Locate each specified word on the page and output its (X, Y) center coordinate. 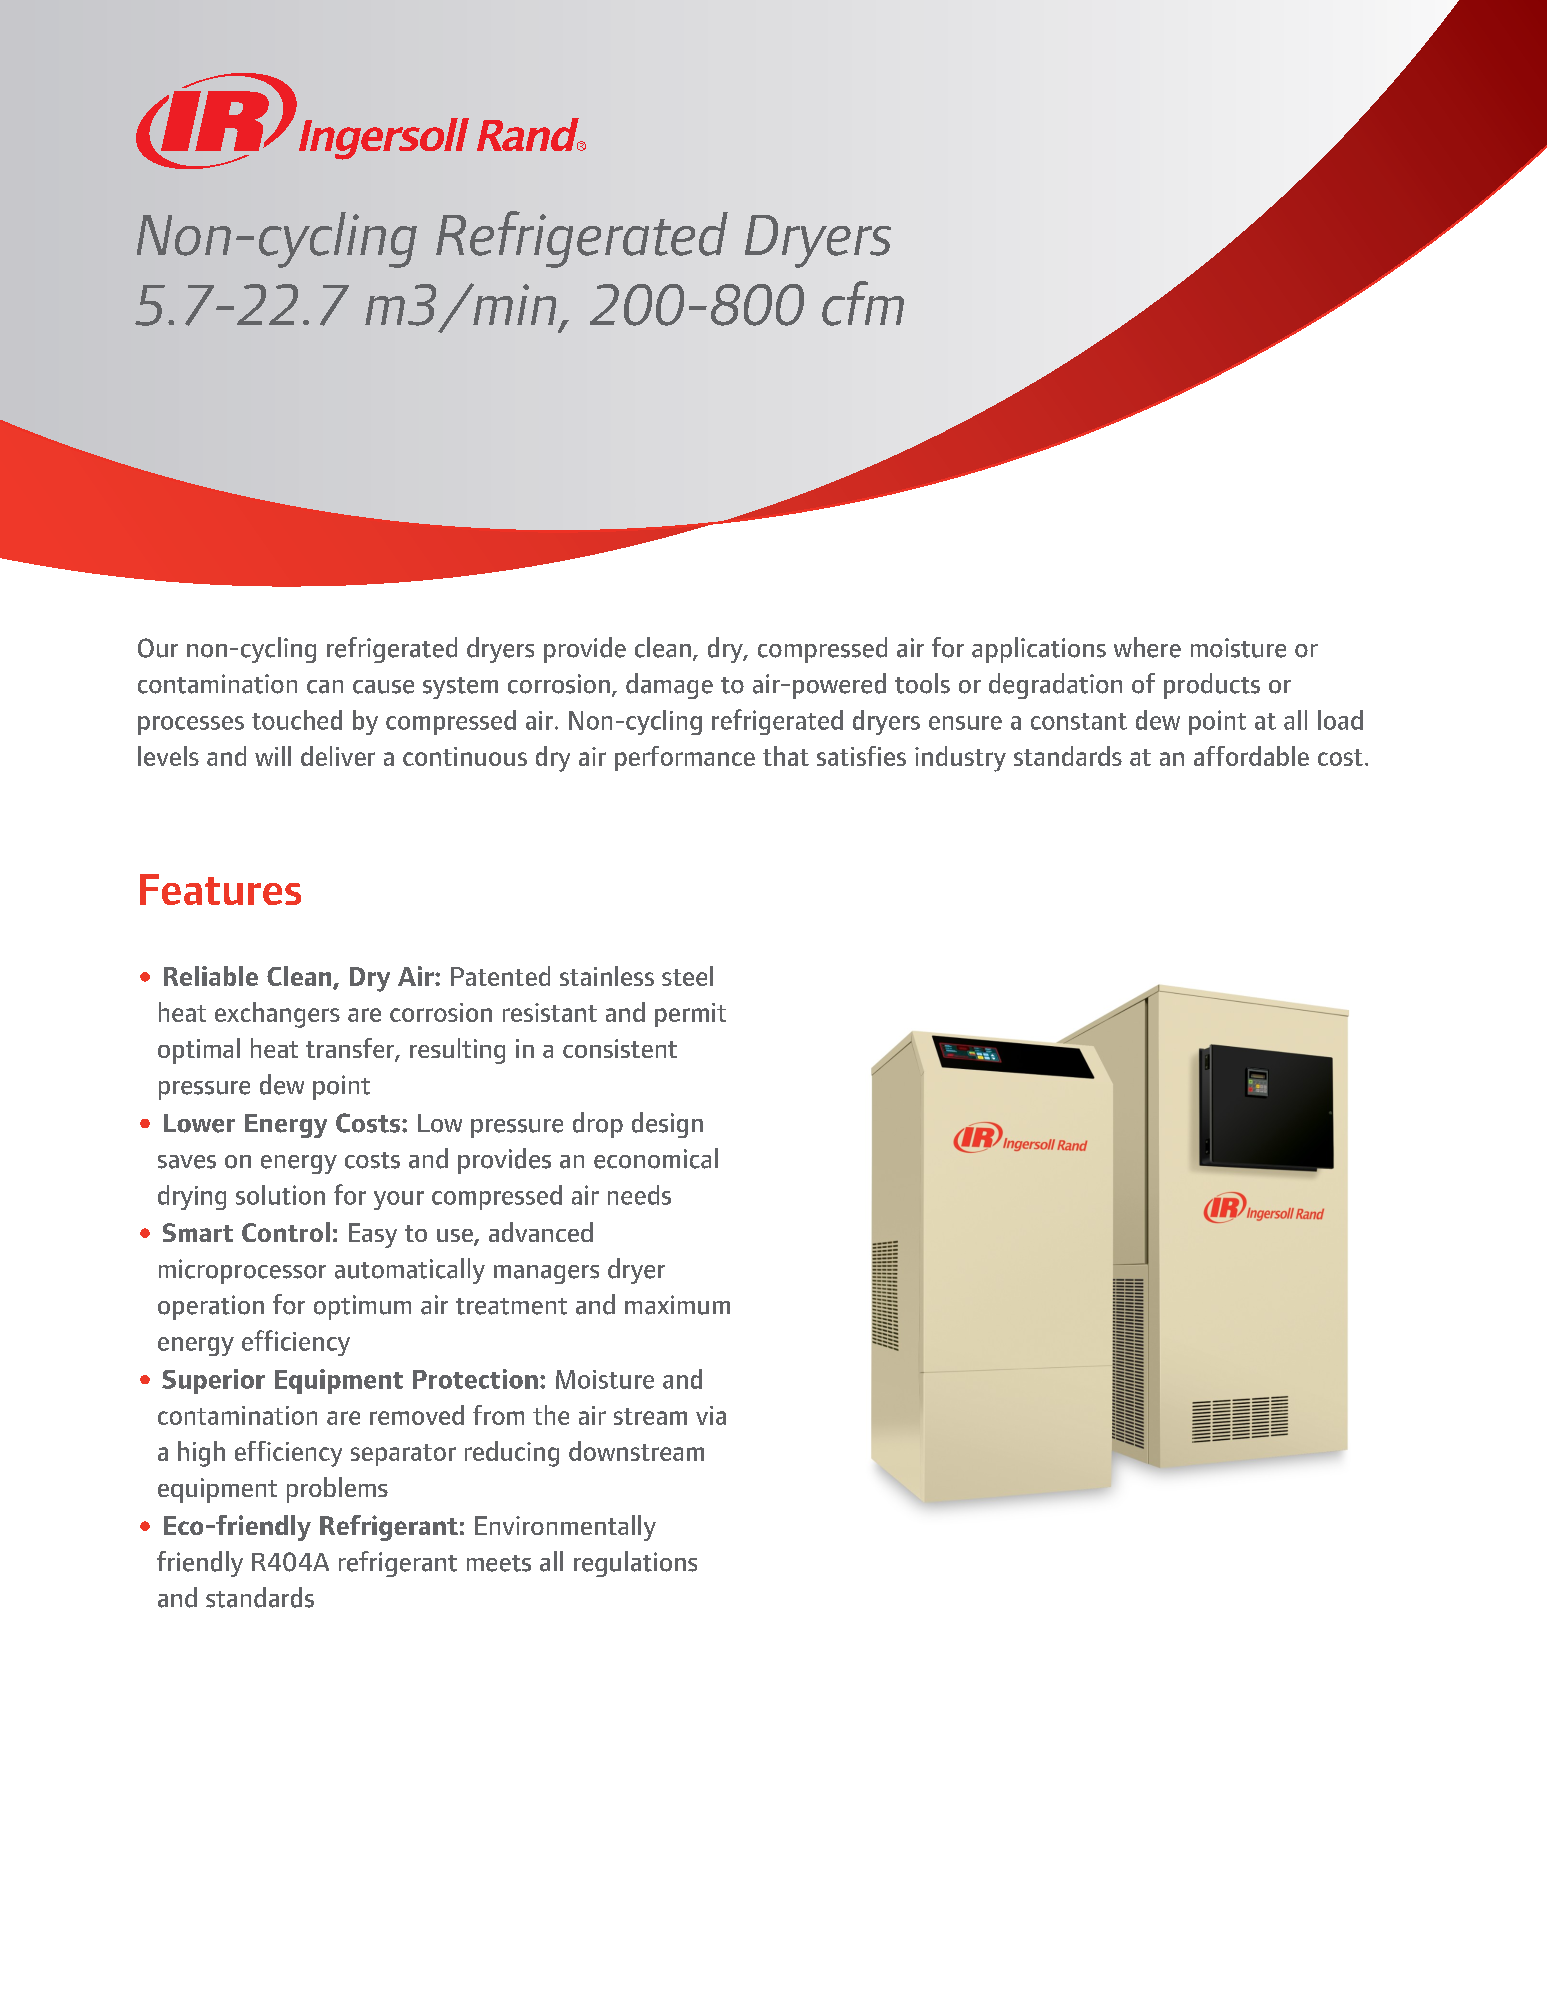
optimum (362, 1307)
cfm (863, 303)
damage (669, 686)
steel (687, 976)
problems (337, 1490)
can (325, 687)
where (1147, 647)
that (786, 756)
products (1212, 686)
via (711, 1415)
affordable (1251, 756)
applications (1039, 650)
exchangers (277, 1015)
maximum (677, 1305)
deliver (338, 756)
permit (690, 1015)
